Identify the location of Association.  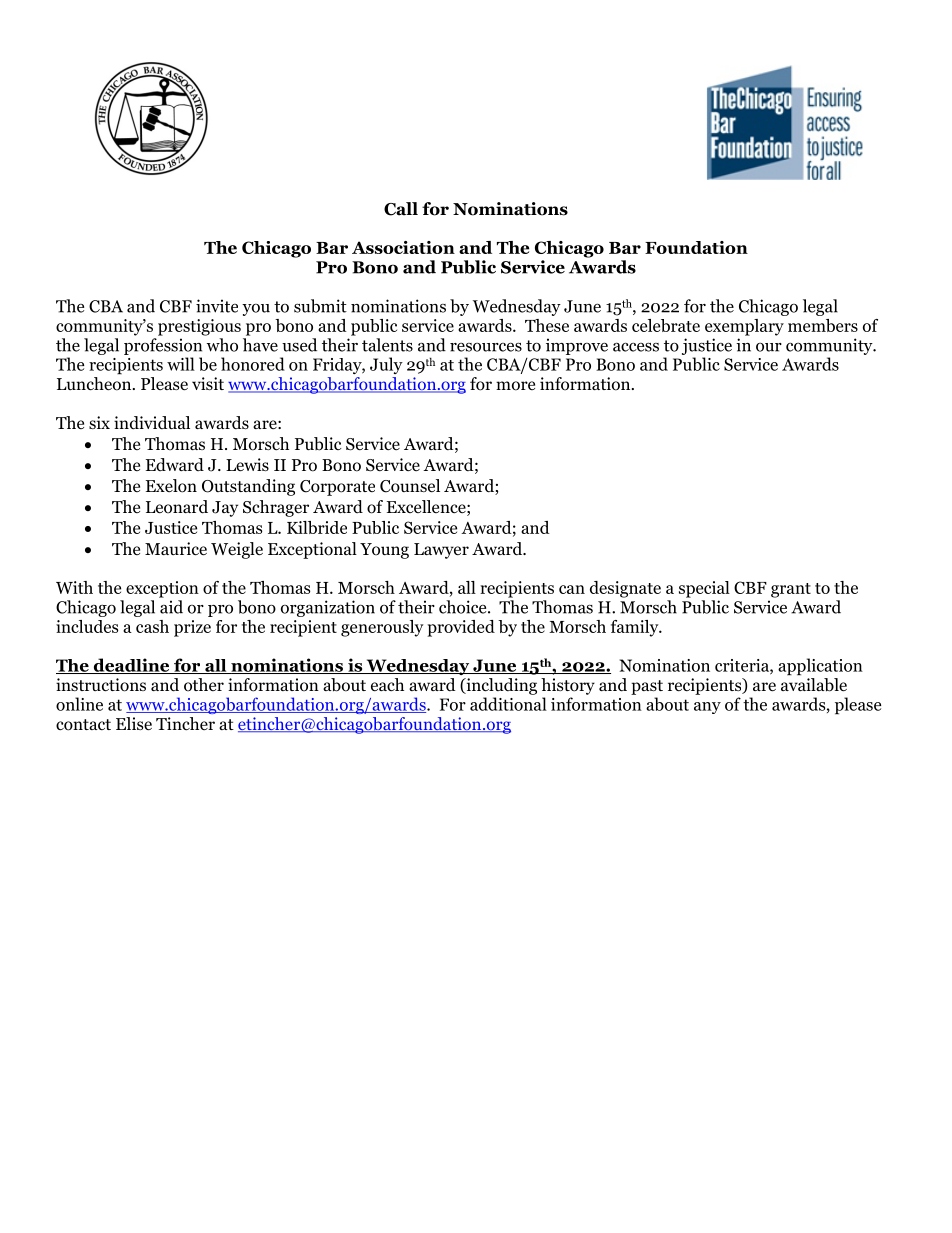
(403, 247).
